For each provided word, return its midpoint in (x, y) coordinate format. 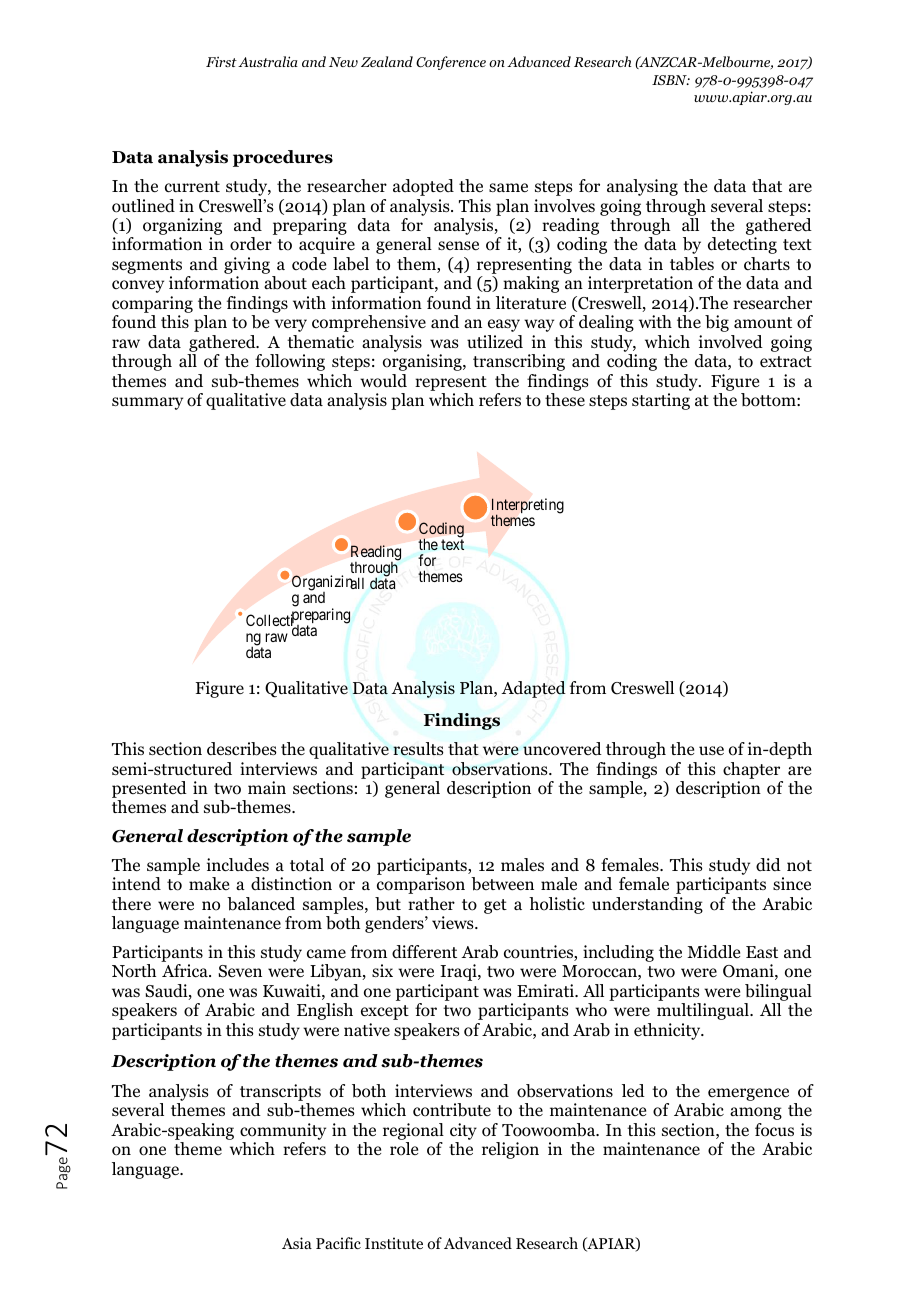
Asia (297, 1243)
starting (661, 401)
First (221, 61)
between (502, 884)
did (768, 865)
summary (147, 403)
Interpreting (528, 507)
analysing (642, 187)
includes (238, 865)
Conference (451, 63)
